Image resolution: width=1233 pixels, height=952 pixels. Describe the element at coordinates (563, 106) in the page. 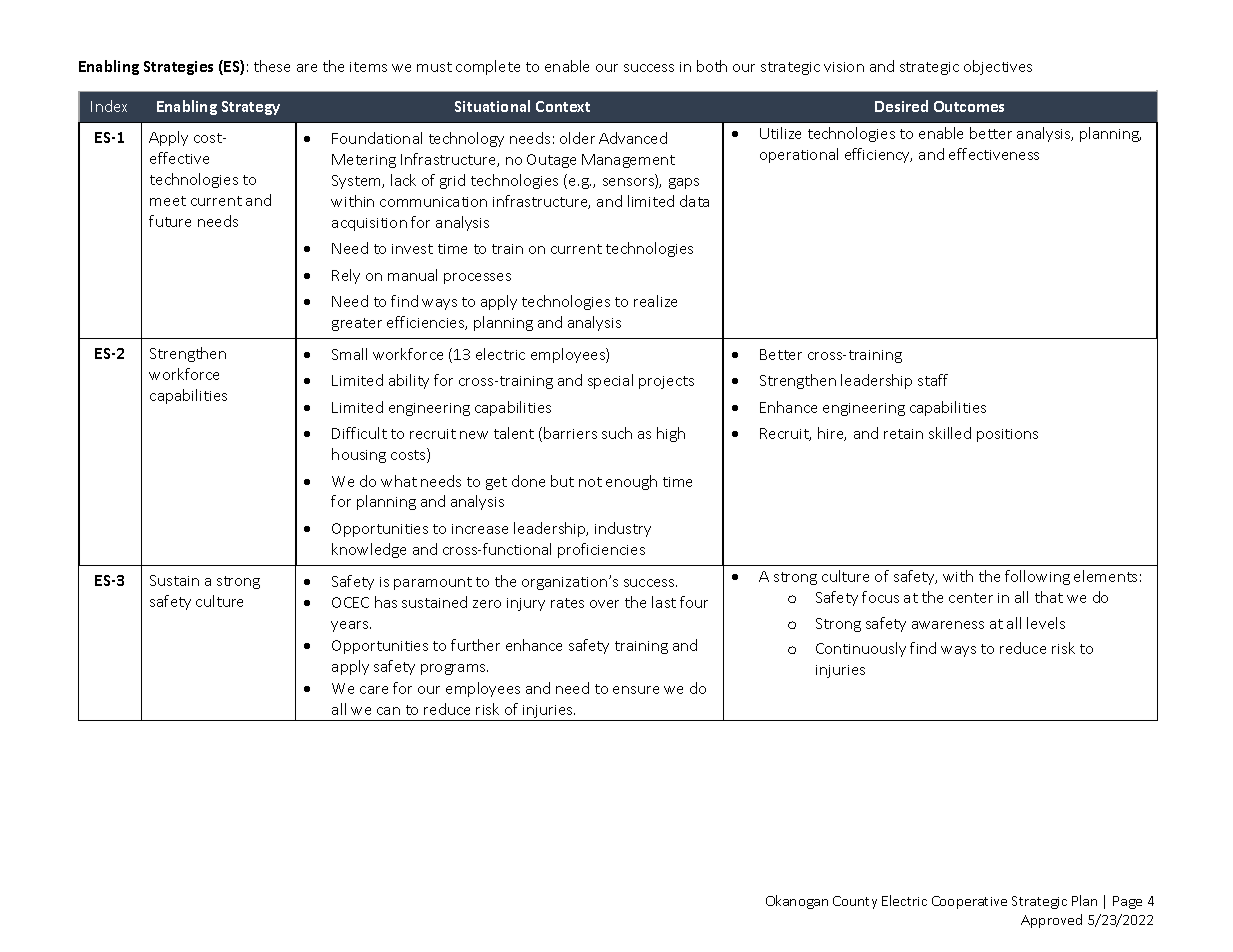

I see `Context` at that location.
